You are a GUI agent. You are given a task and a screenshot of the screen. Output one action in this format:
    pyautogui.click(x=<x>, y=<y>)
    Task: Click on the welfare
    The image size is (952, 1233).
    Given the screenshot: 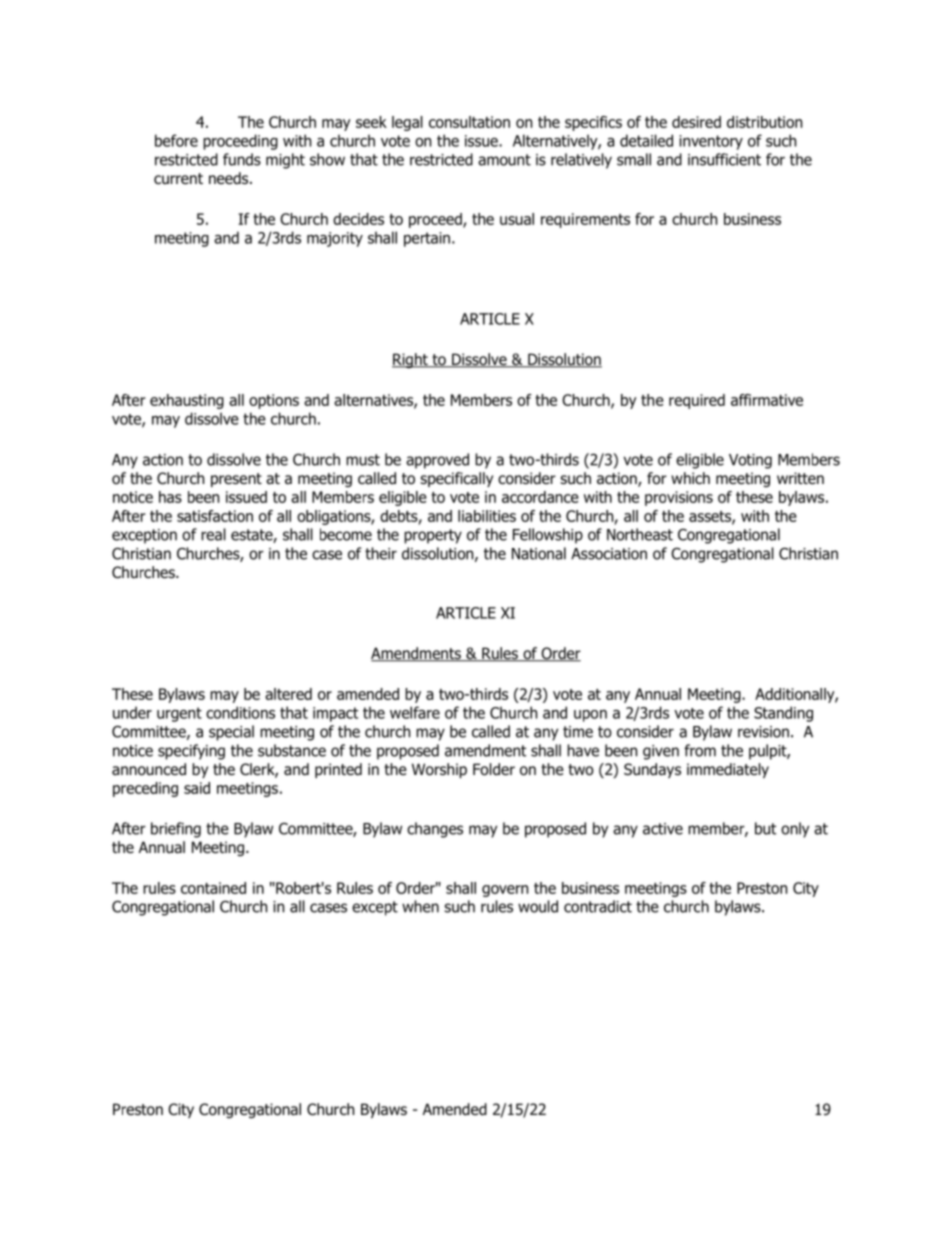 What is the action you would take?
    pyautogui.click(x=415, y=712)
